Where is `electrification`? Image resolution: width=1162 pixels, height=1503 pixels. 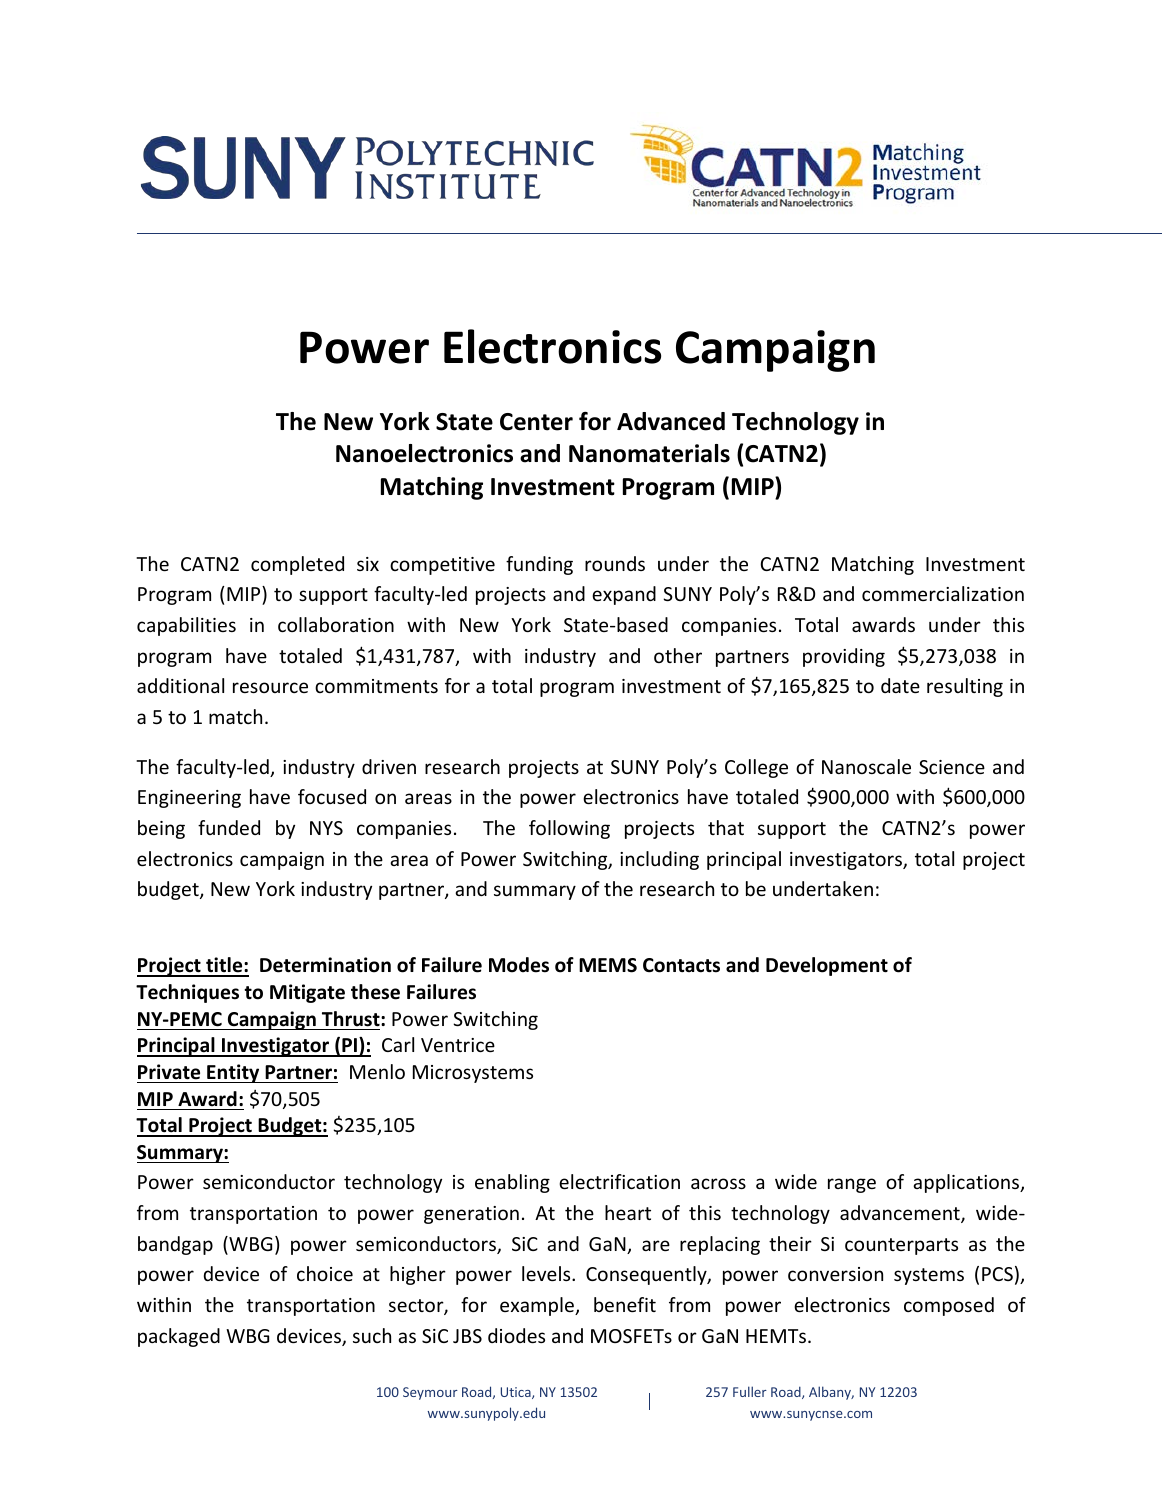
electrification is located at coordinates (619, 1181).
